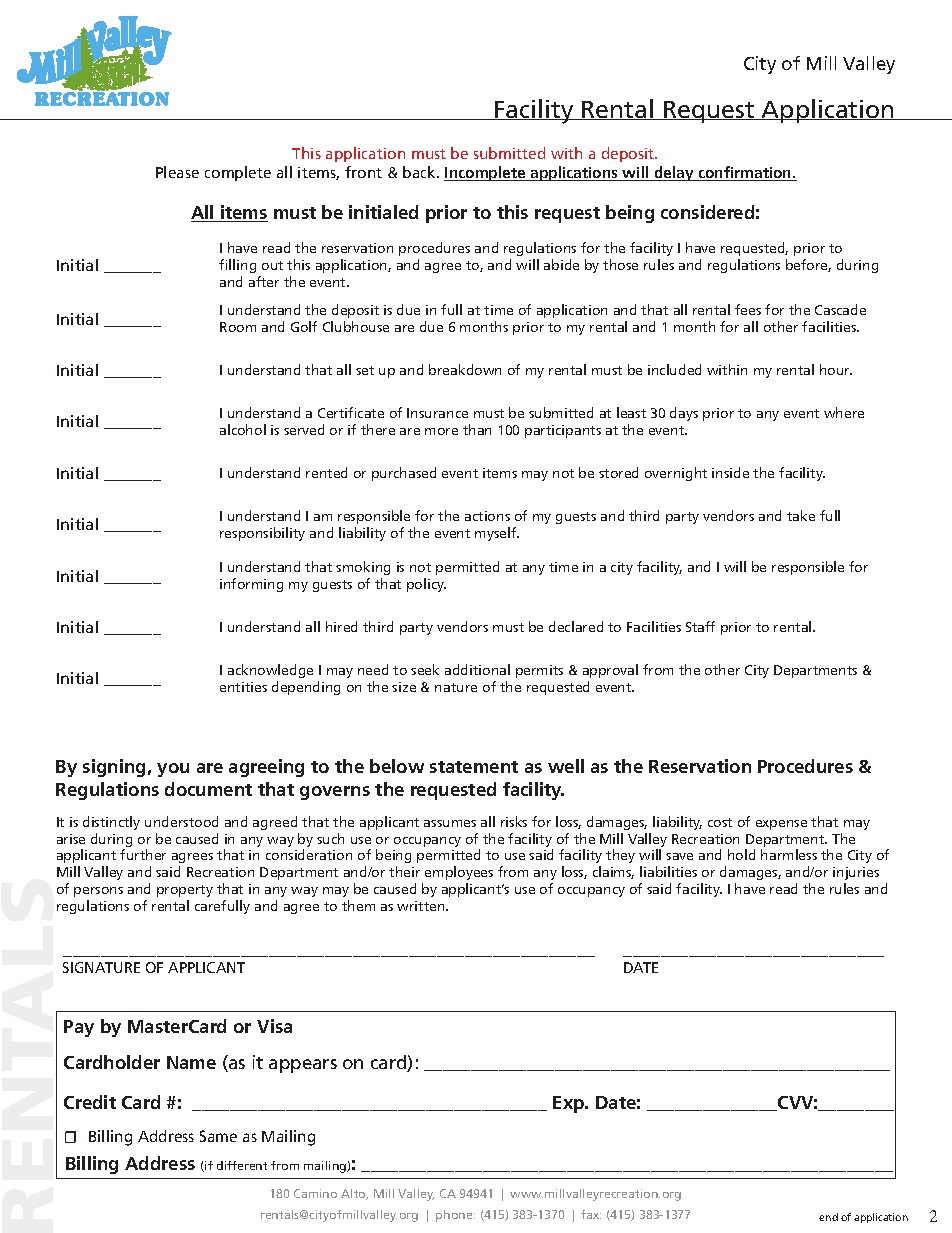 This image has height=1233, width=952. I want to click on phone, so click(455, 1216).
